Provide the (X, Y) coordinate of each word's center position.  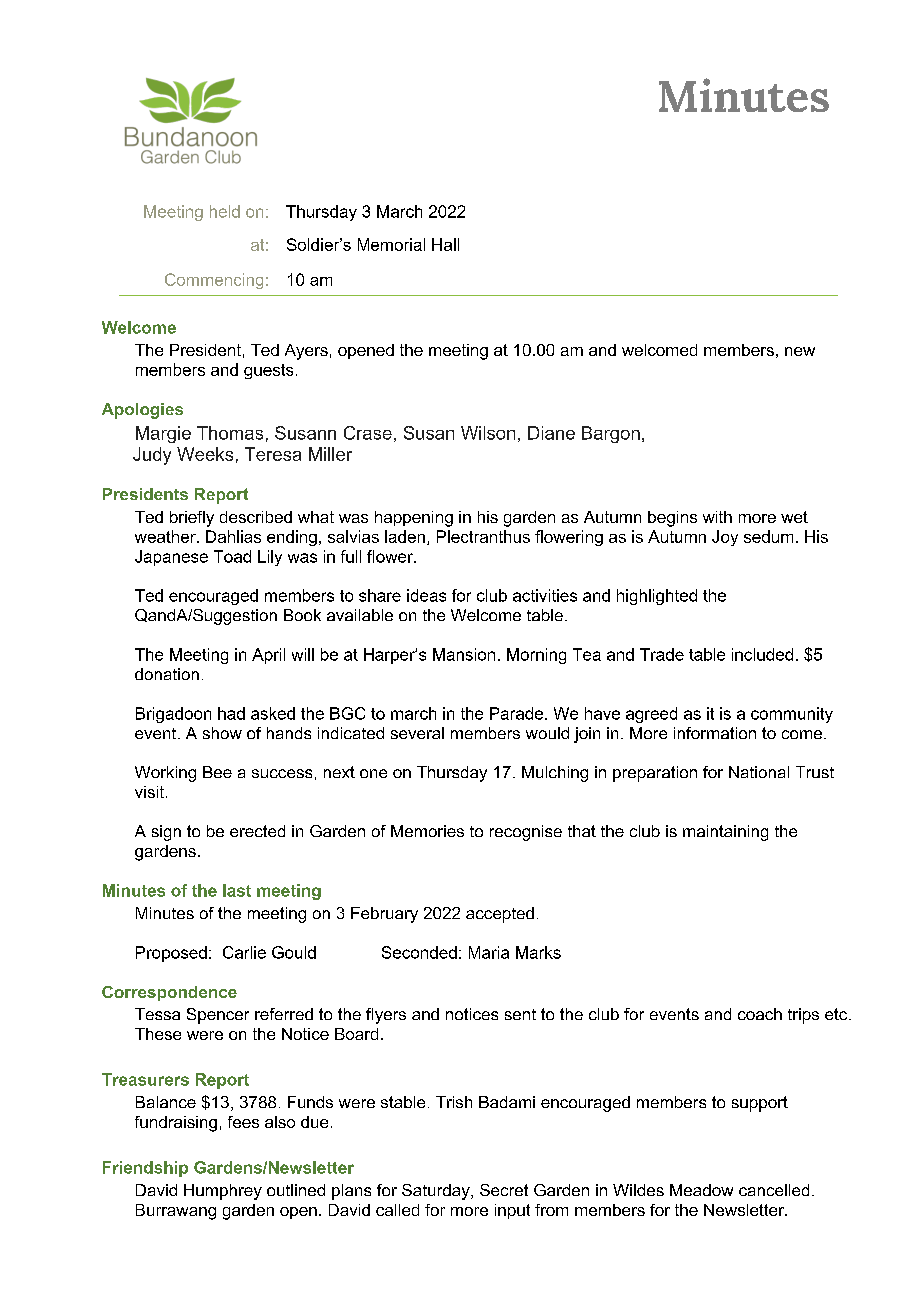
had (231, 713)
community (792, 715)
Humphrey (223, 1192)
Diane (551, 433)
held (225, 211)
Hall (445, 244)
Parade (518, 713)
